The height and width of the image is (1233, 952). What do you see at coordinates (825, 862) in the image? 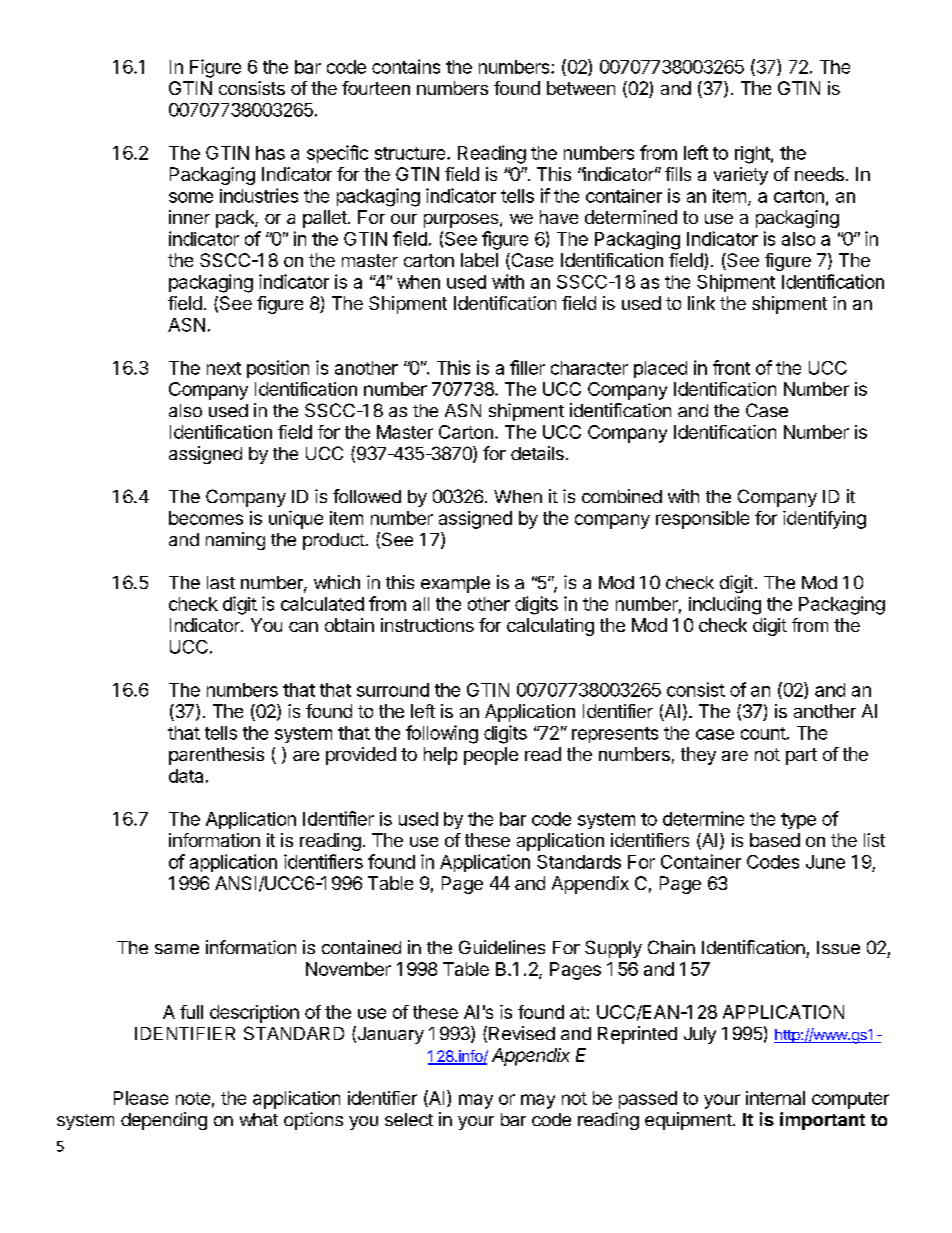
I see `June` at bounding box center [825, 862].
